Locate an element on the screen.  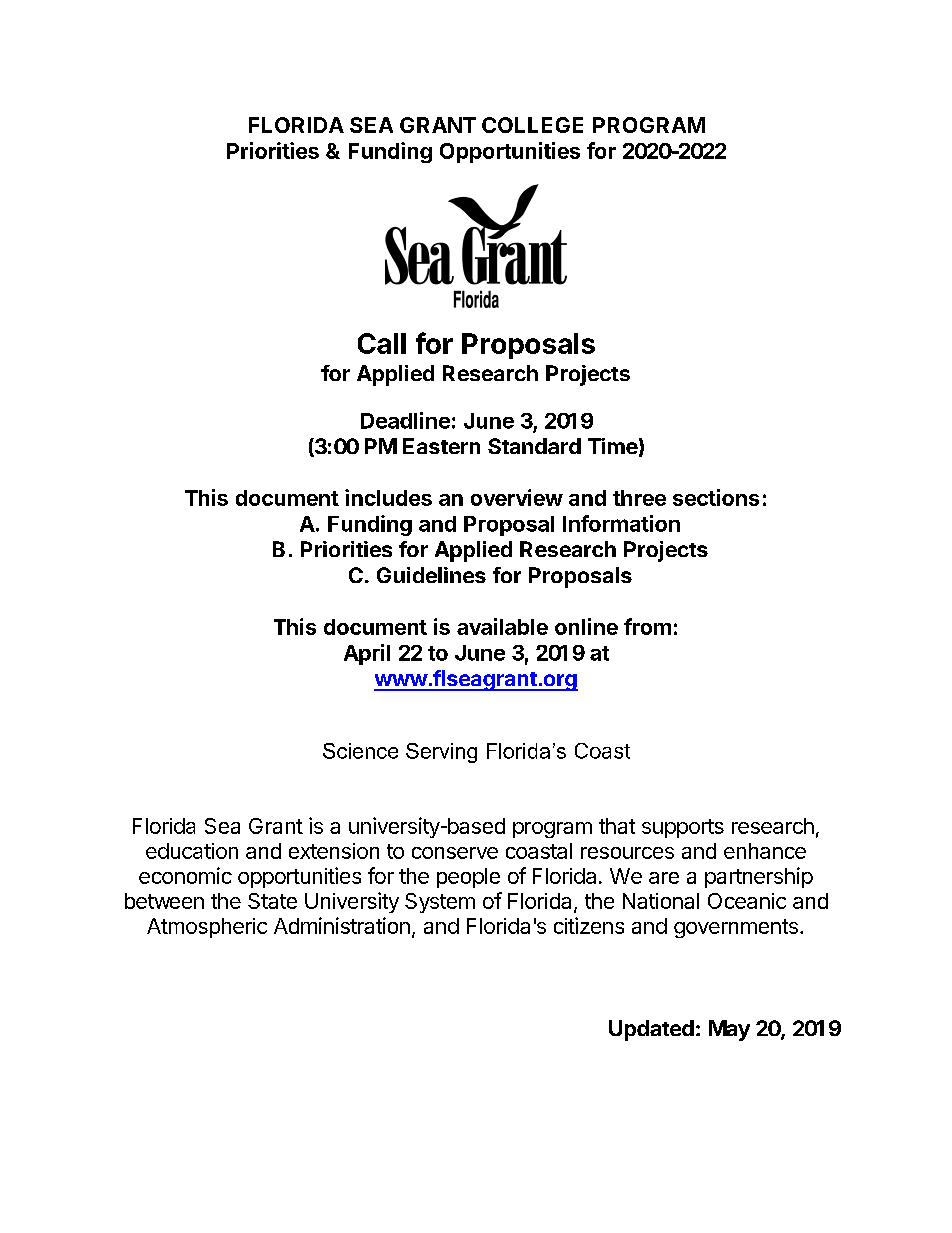
Guidelines is located at coordinates (431, 575).
